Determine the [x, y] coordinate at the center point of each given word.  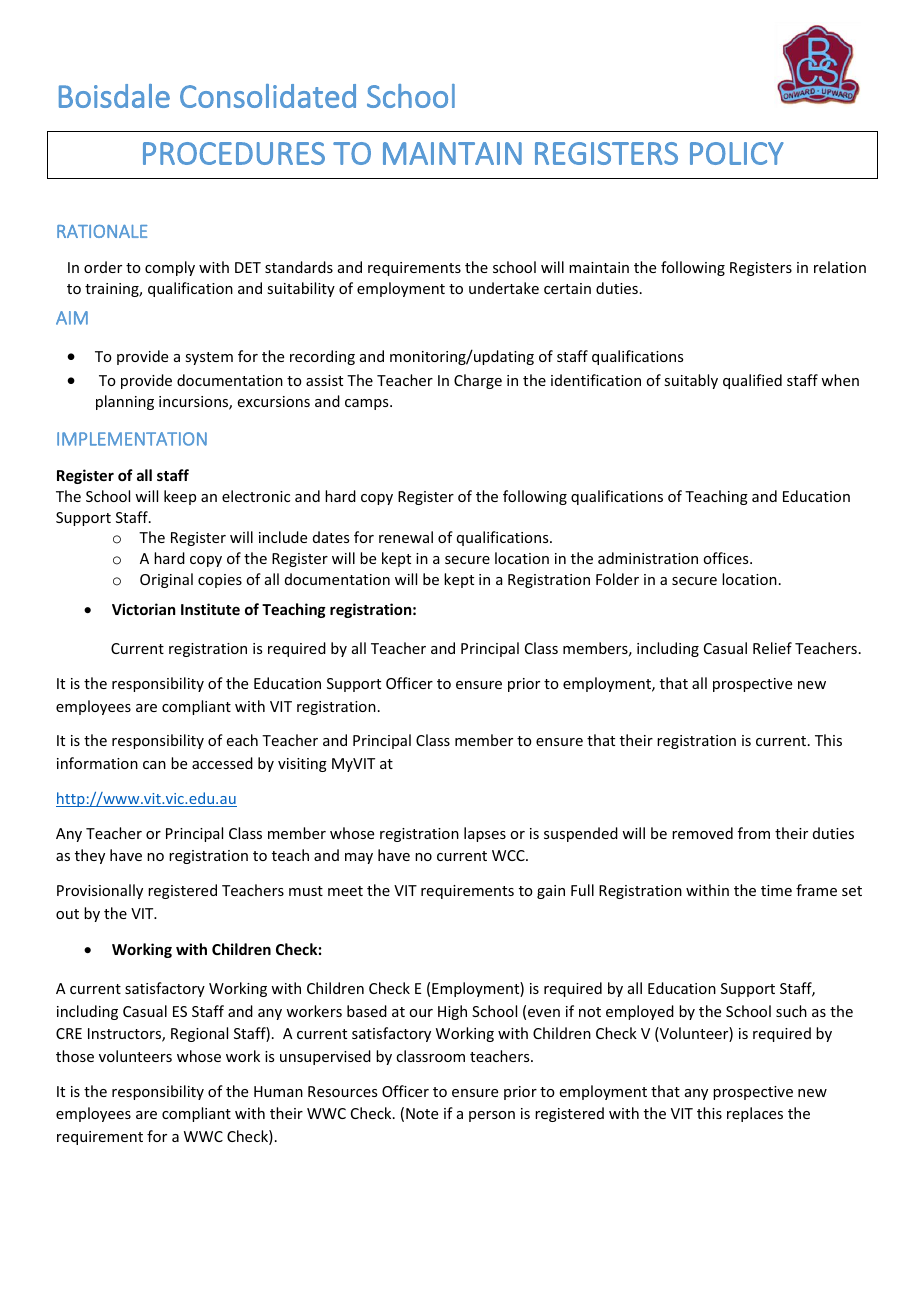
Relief [772, 648]
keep [180, 497]
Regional [199, 1034]
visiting [302, 765]
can [154, 765]
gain [551, 892]
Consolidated [268, 96]
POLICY [737, 153]
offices [727, 558]
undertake [504, 288]
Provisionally [100, 891]
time [776, 890]
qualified [752, 381]
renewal [406, 537]
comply [170, 268]
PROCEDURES [234, 153]
